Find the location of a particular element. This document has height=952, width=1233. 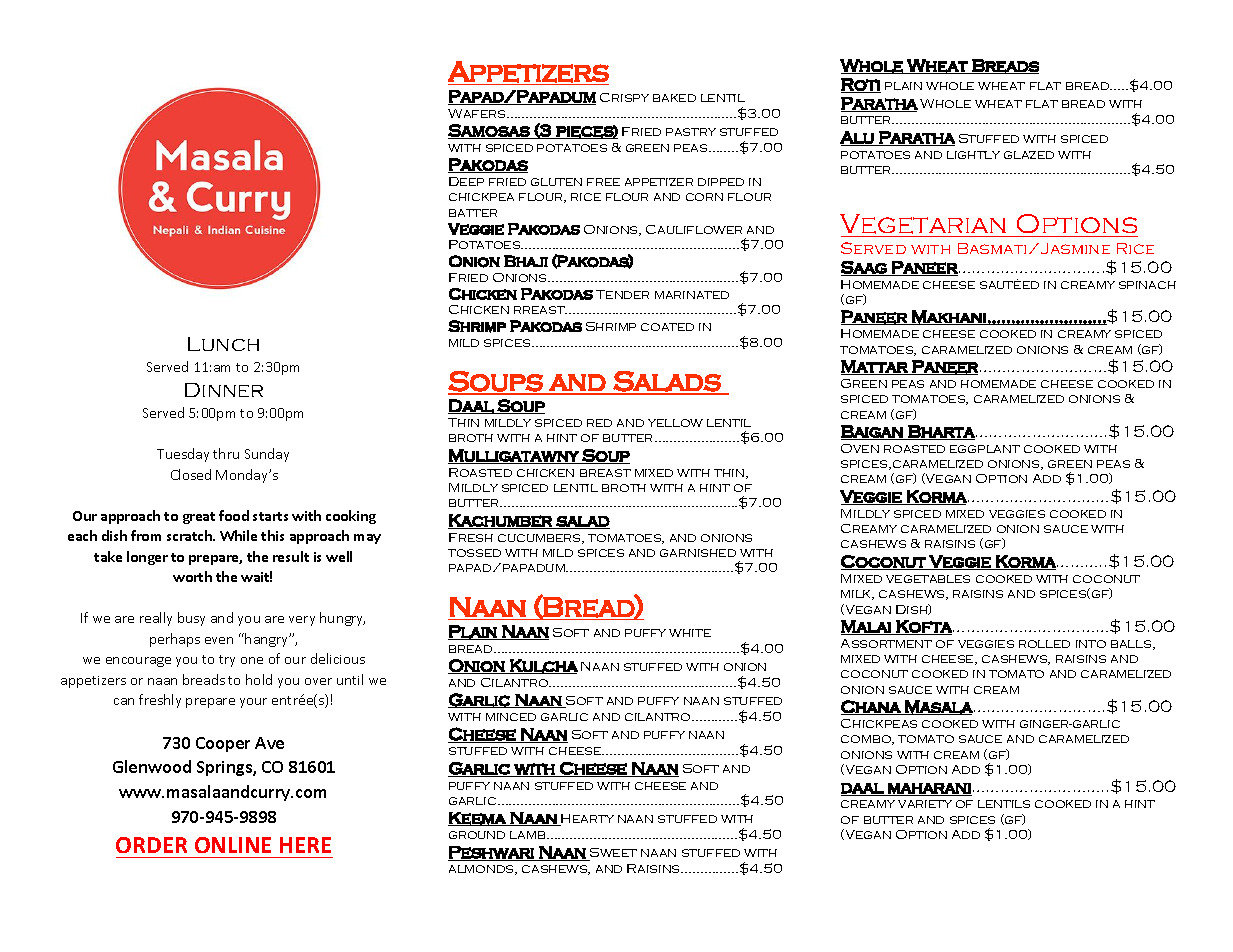

breast is located at coordinates (605, 473).
